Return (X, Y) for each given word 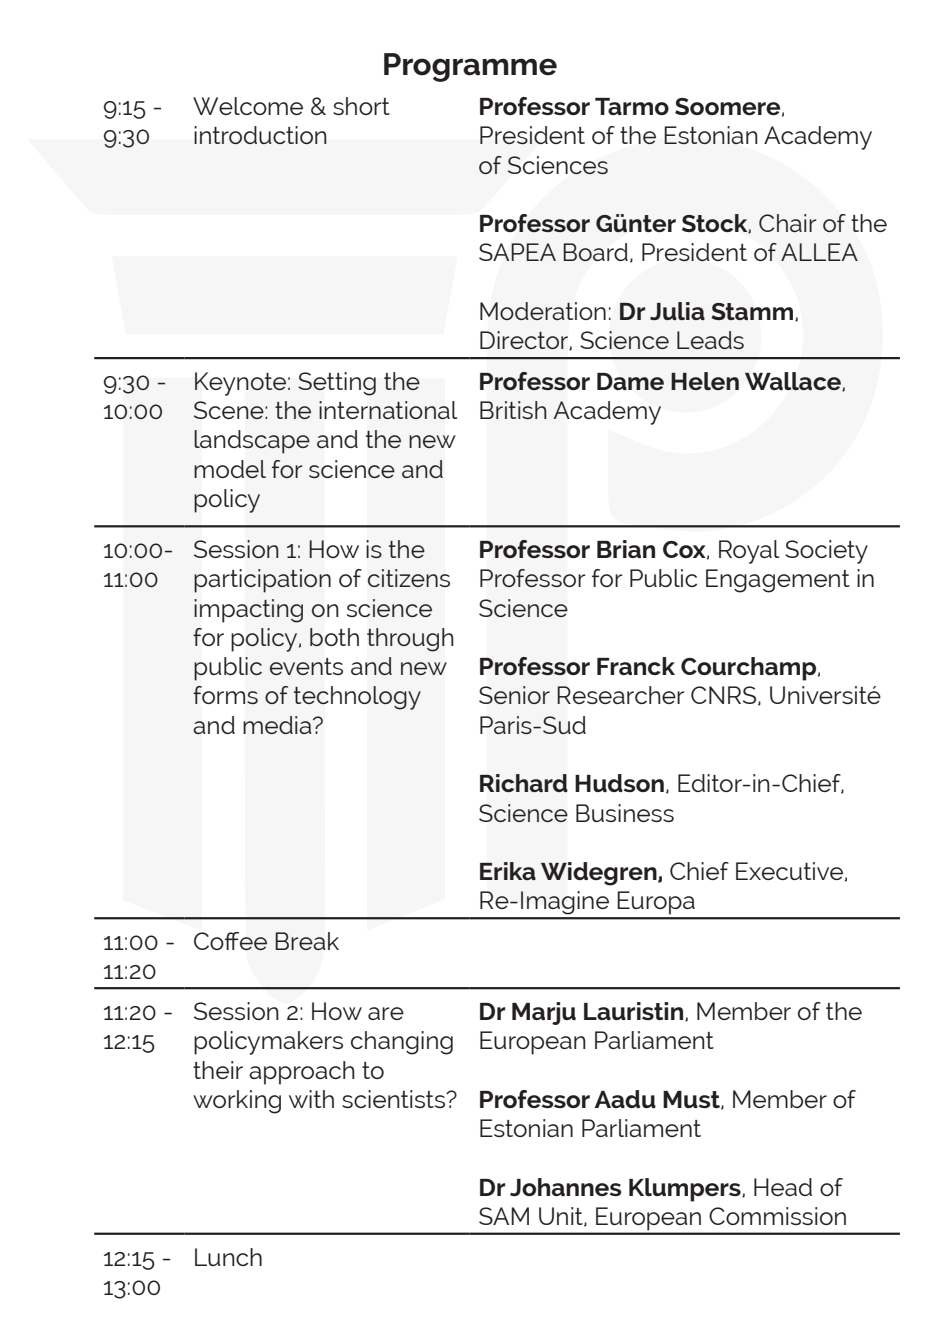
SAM (504, 1216)
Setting (337, 384)
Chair (787, 223)
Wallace (794, 381)
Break (307, 941)
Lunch (228, 1257)
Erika (508, 871)
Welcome (248, 106)
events (306, 666)
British (513, 410)
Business (625, 813)
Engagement (778, 581)
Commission (777, 1216)
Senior (514, 695)
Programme (470, 67)
